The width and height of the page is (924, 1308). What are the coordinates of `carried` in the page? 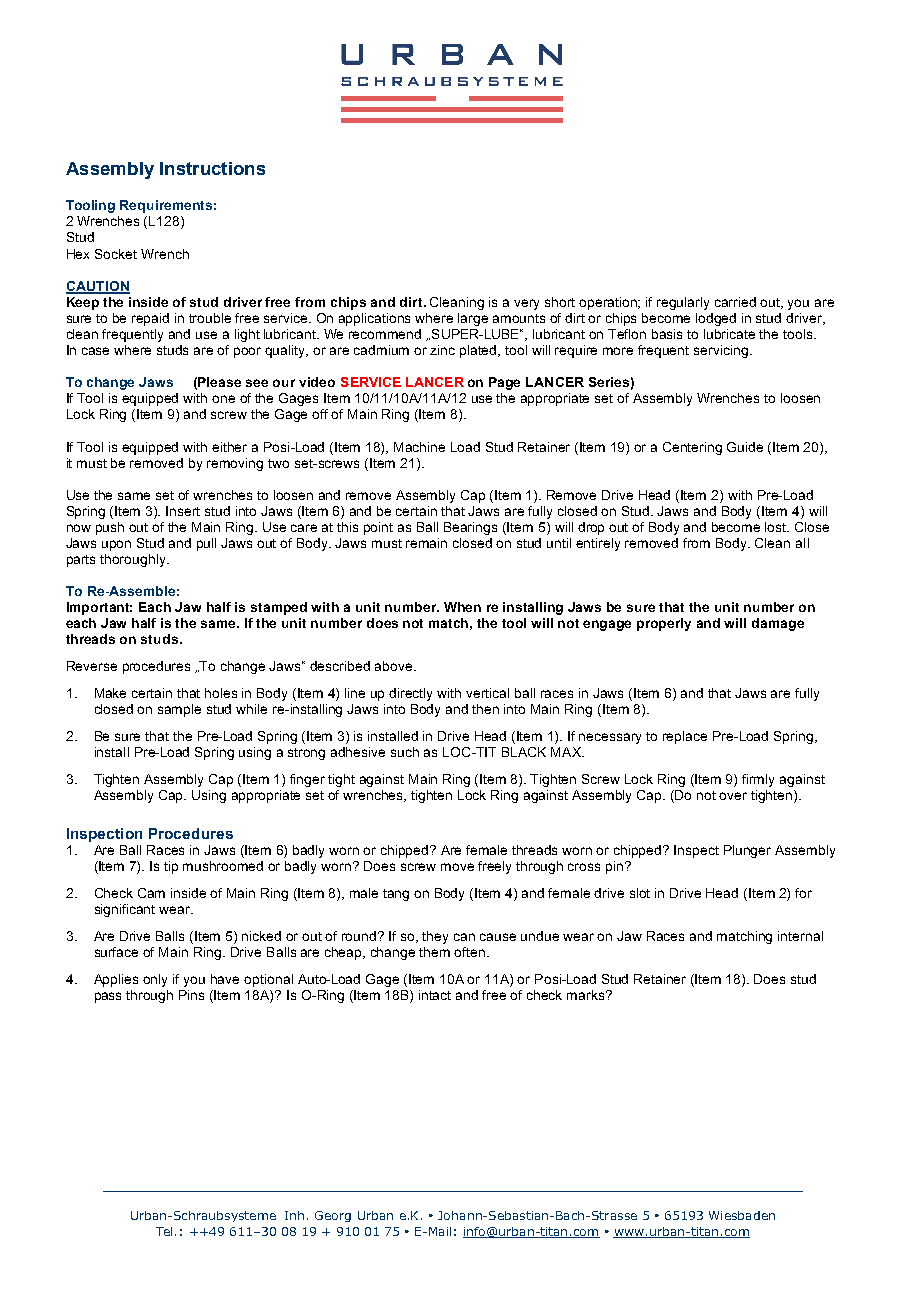 It's located at (735, 302).
